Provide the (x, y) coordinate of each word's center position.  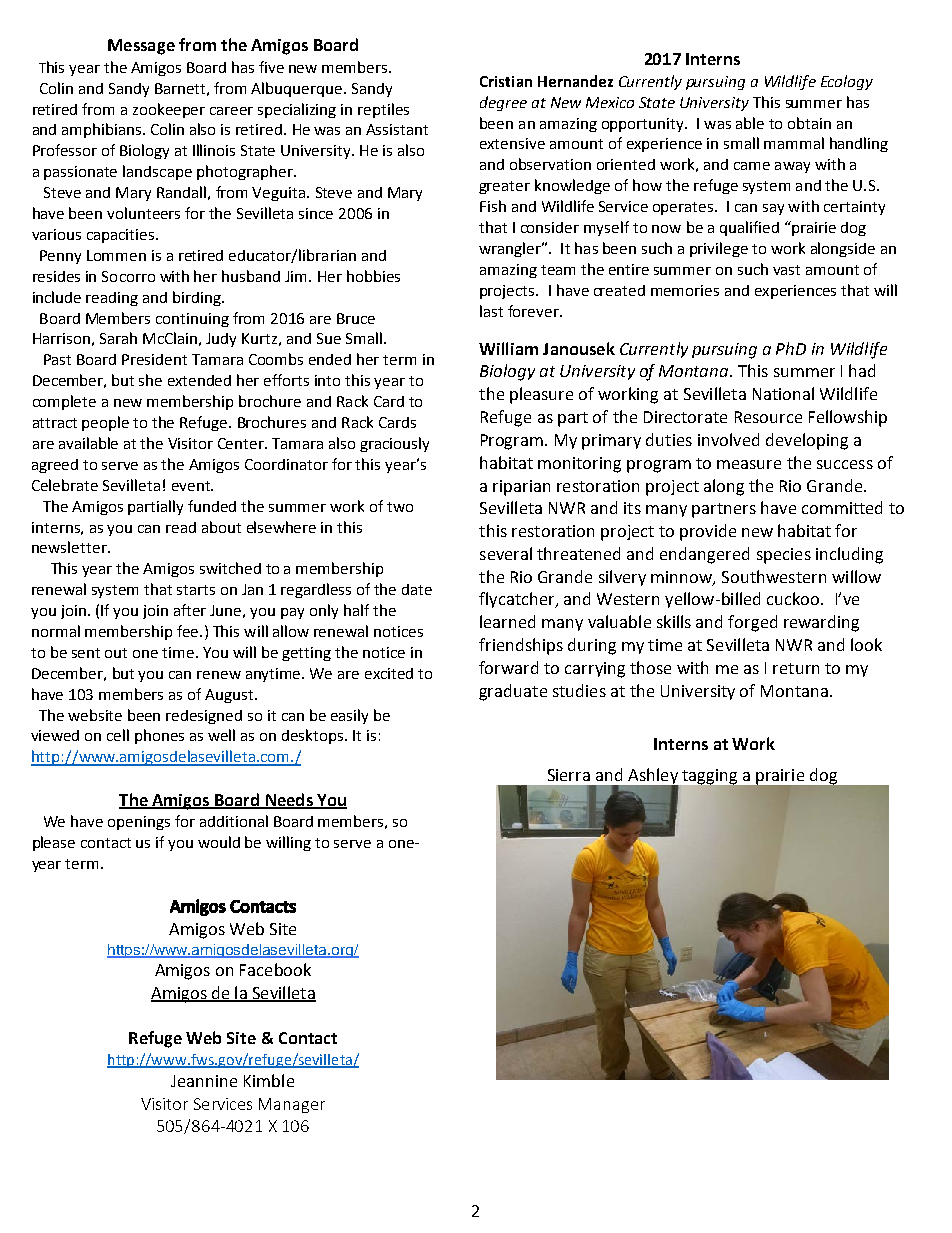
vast (786, 270)
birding (198, 298)
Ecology (847, 82)
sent (86, 653)
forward (508, 667)
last (491, 311)
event (192, 486)
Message (141, 47)
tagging (710, 777)
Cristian (506, 81)
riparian (521, 488)
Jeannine (204, 1081)
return (796, 668)
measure (749, 464)
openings (139, 823)
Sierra (569, 775)
